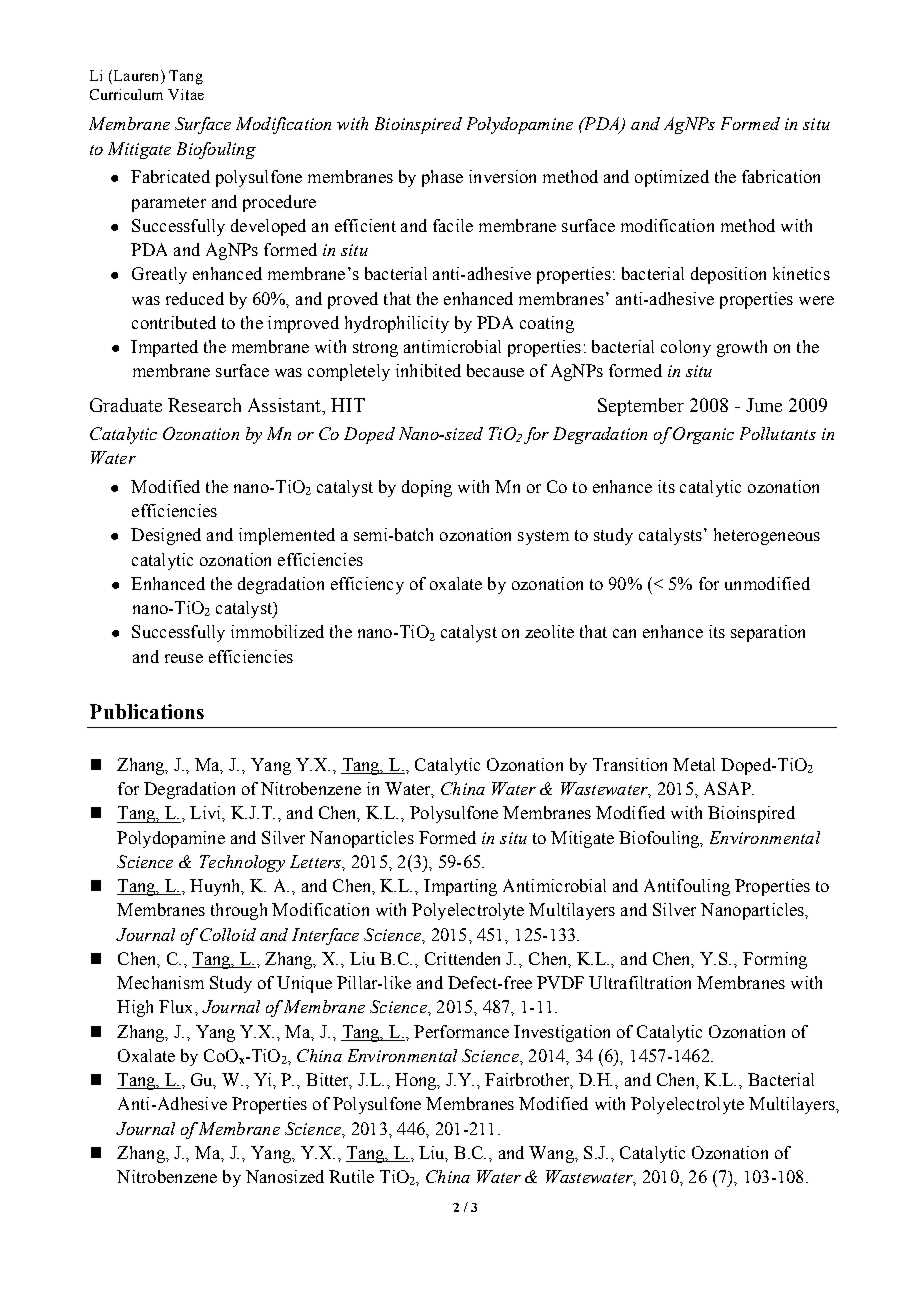 The width and height of the screenshot is (924, 1308). What do you see at coordinates (768, 633) in the screenshot?
I see `separation` at bounding box center [768, 633].
